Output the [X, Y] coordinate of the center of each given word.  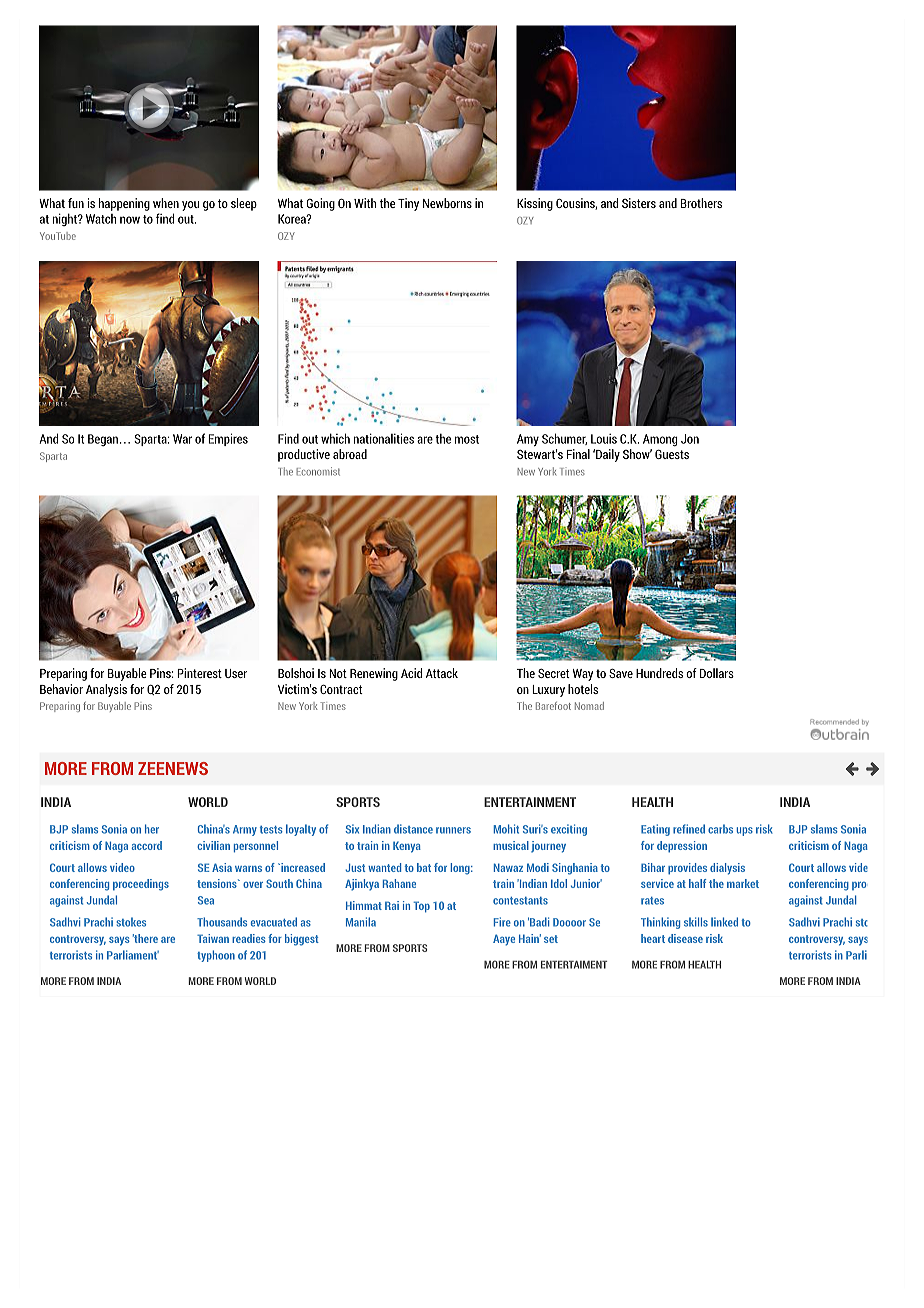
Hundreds [659, 673]
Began [103, 440]
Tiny [408, 204]
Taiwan [213, 938]
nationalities [384, 438]
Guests [672, 454]
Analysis [106, 690]
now [130, 220]
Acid [411, 673]
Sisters [639, 203]
